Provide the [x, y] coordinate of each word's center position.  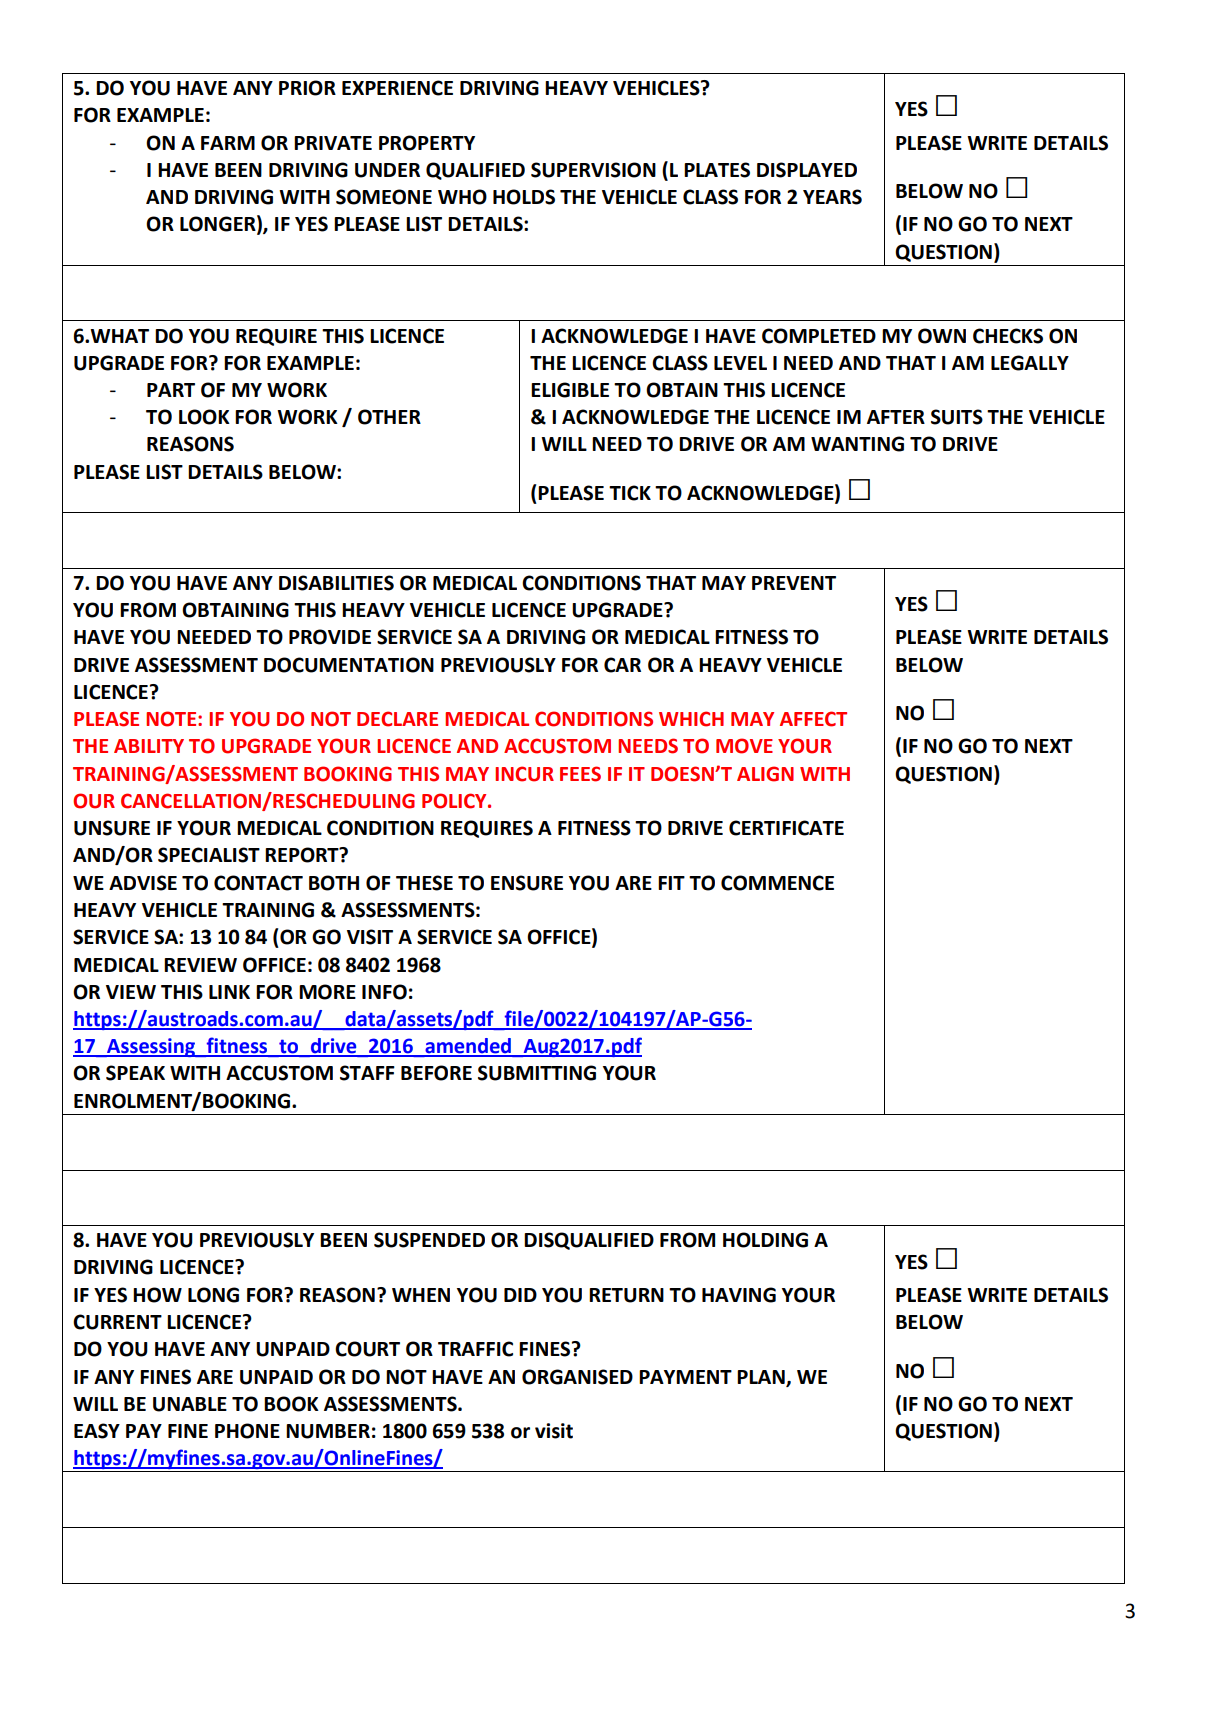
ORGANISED [577, 1377]
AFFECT [813, 719]
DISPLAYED [807, 170]
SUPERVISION [593, 170]
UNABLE [190, 1404]
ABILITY [149, 746]
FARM [228, 143]
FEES [580, 774]
